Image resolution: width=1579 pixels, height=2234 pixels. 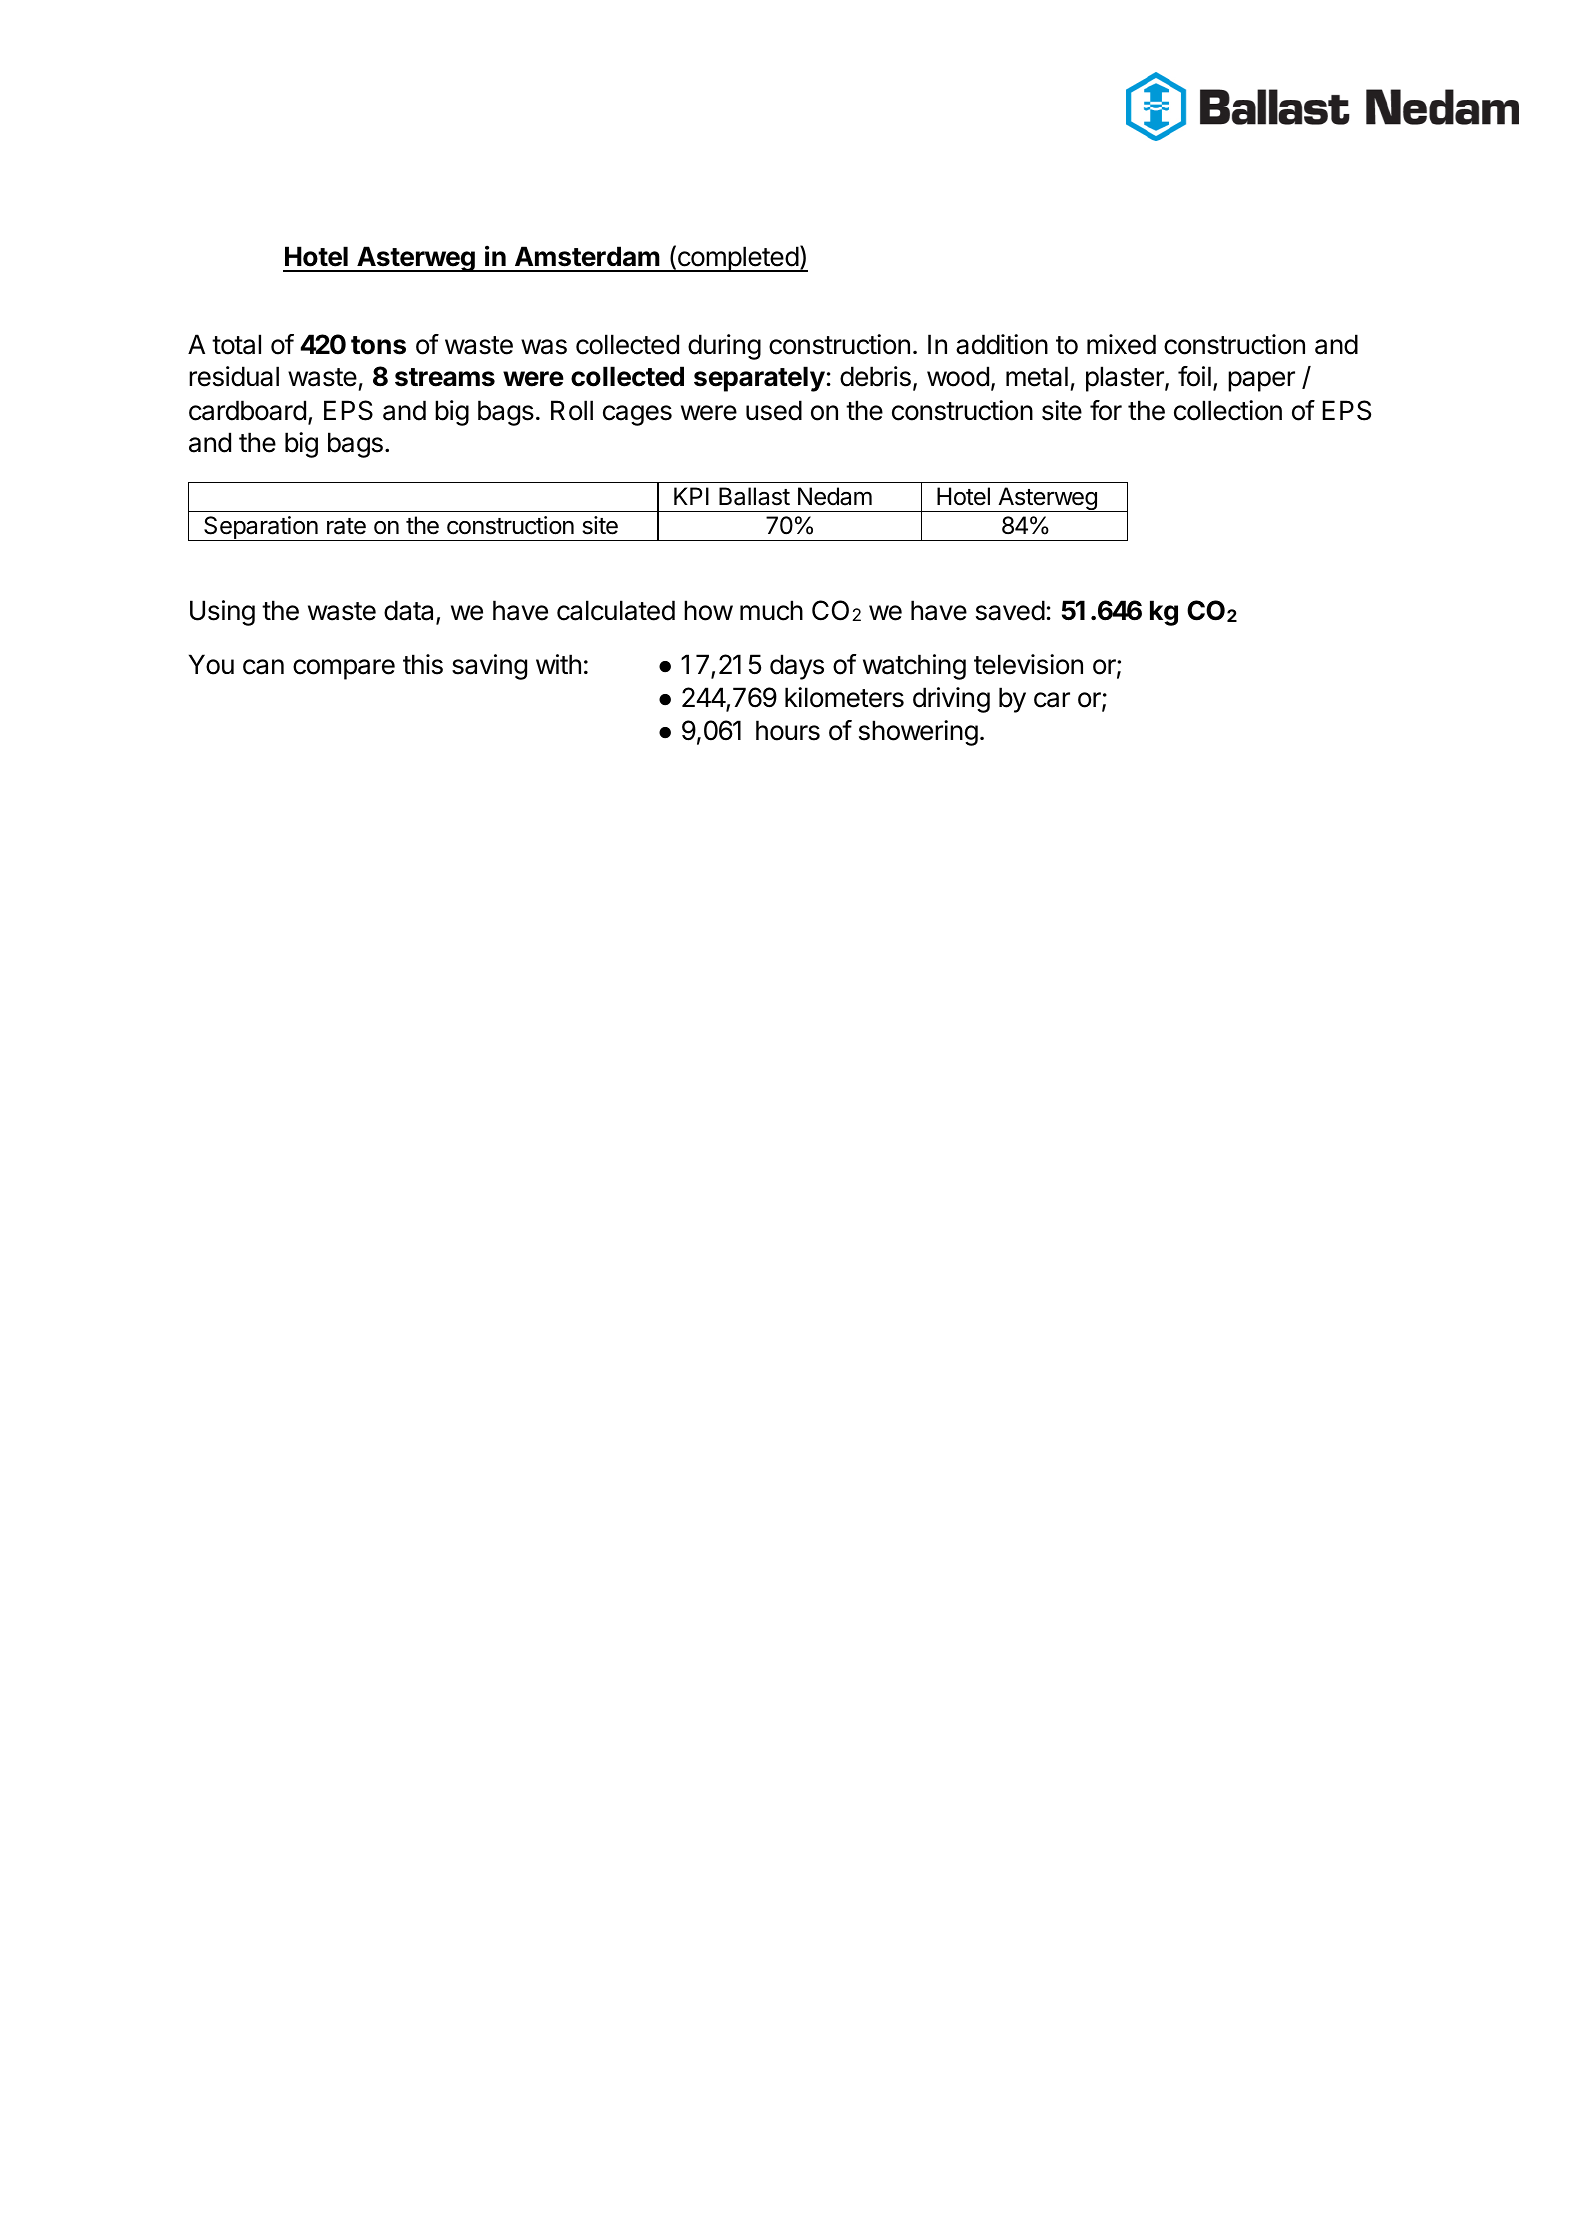 I want to click on during, so click(x=724, y=347).
